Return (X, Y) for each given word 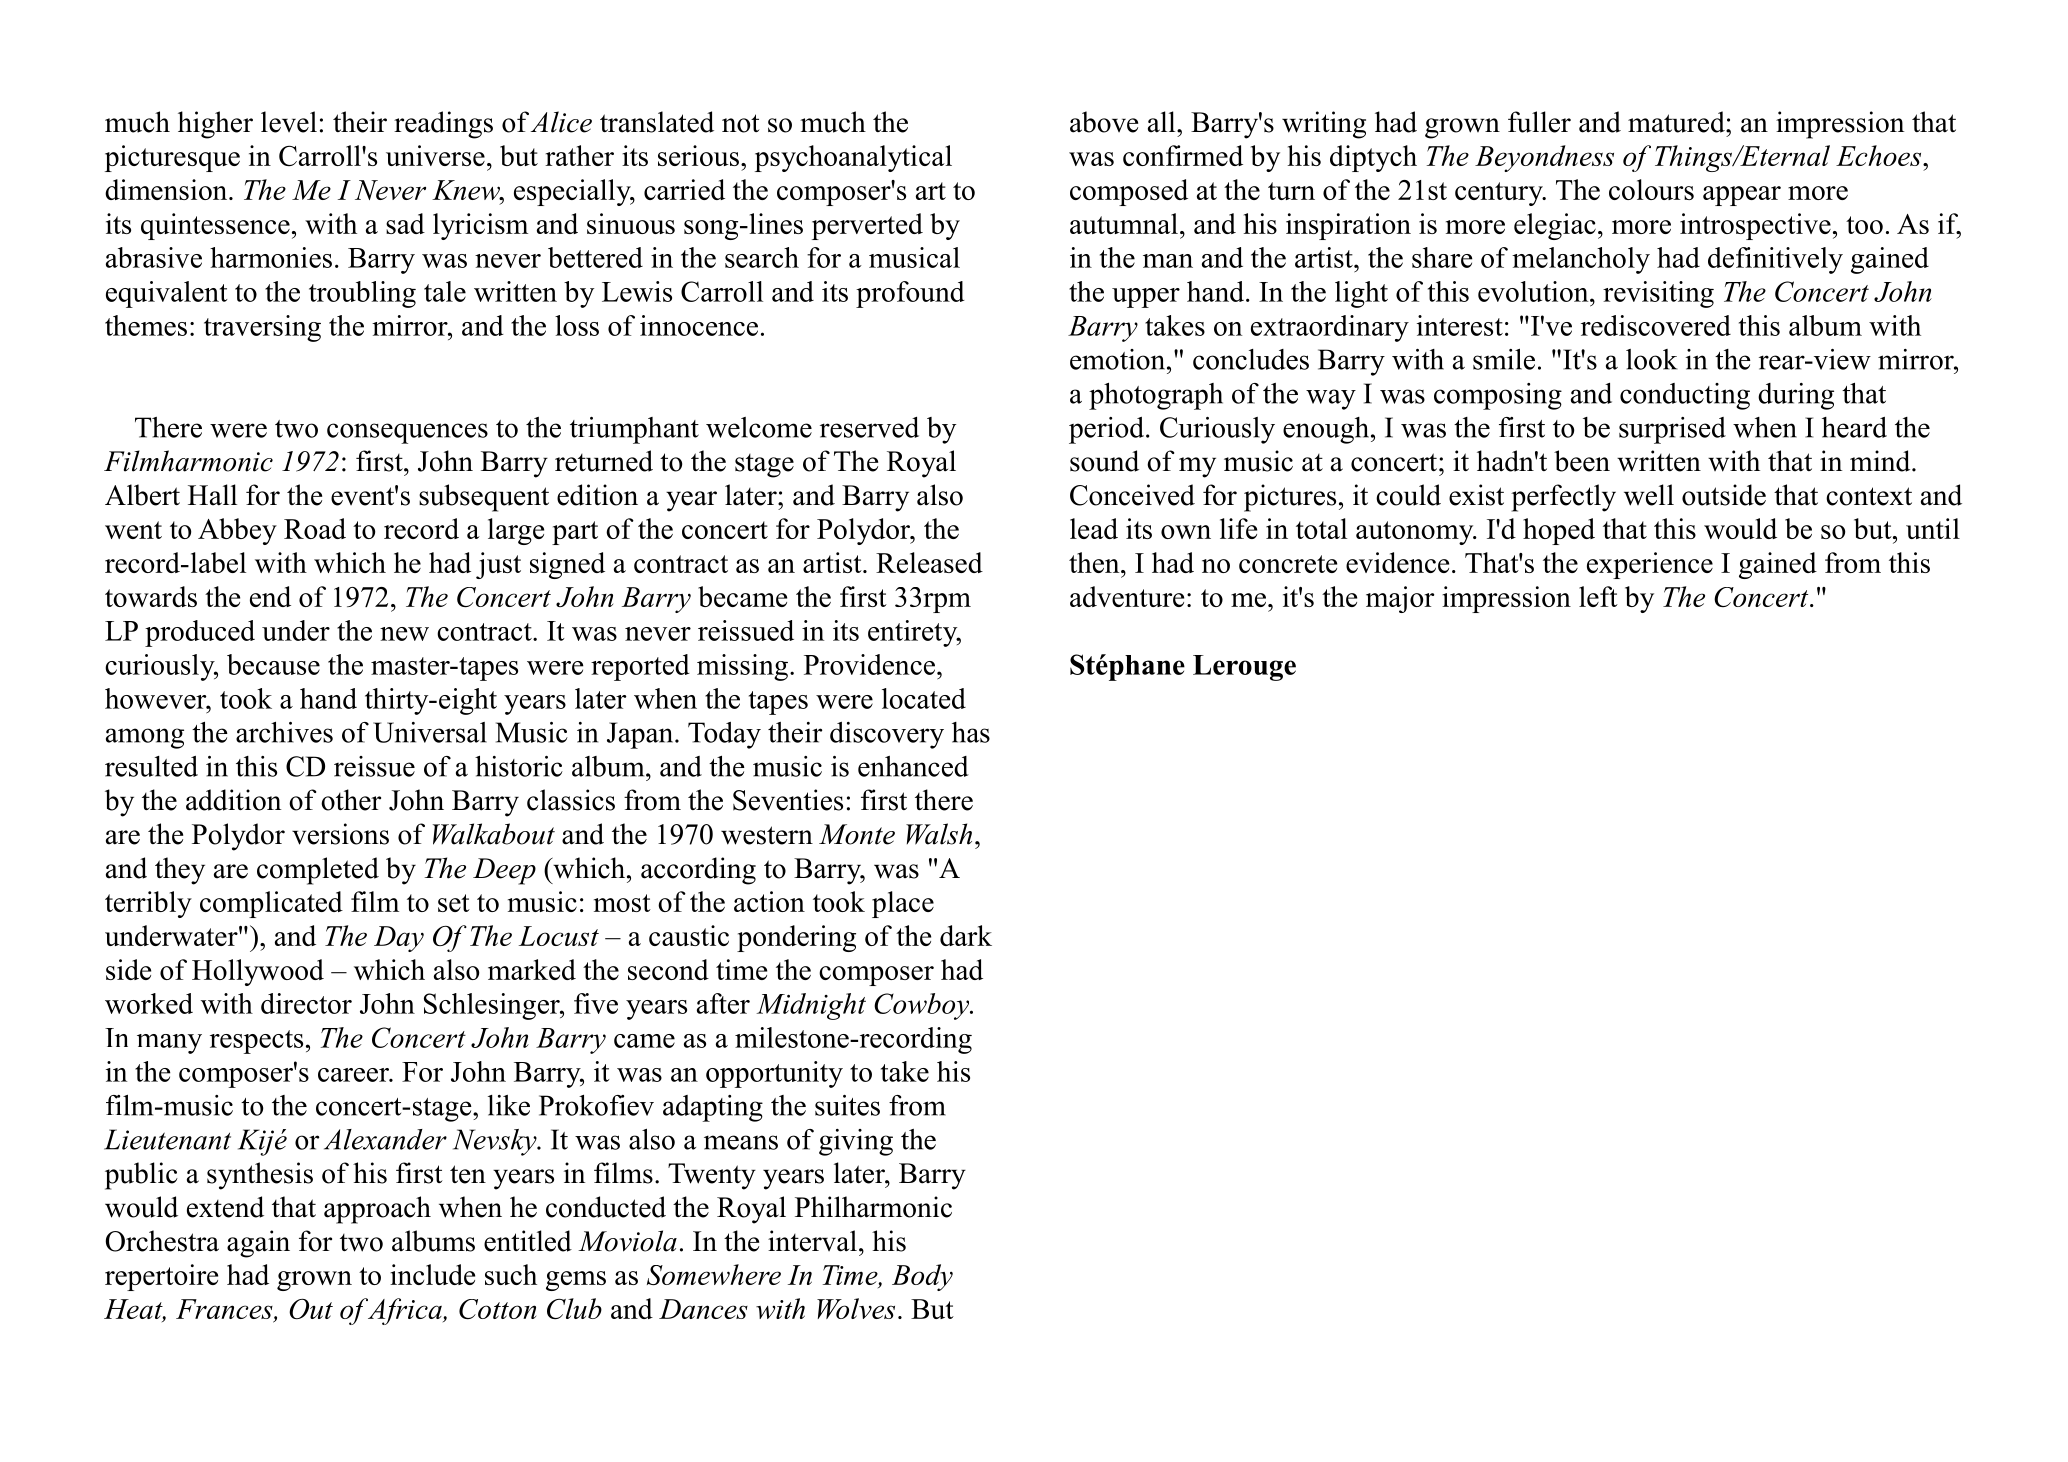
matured (1677, 122)
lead (1094, 528)
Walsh (939, 834)
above (1104, 122)
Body (922, 1277)
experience (1650, 565)
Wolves (856, 1308)
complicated (271, 904)
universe (435, 155)
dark (966, 935)
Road (315, 528)
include (432, 1274)
